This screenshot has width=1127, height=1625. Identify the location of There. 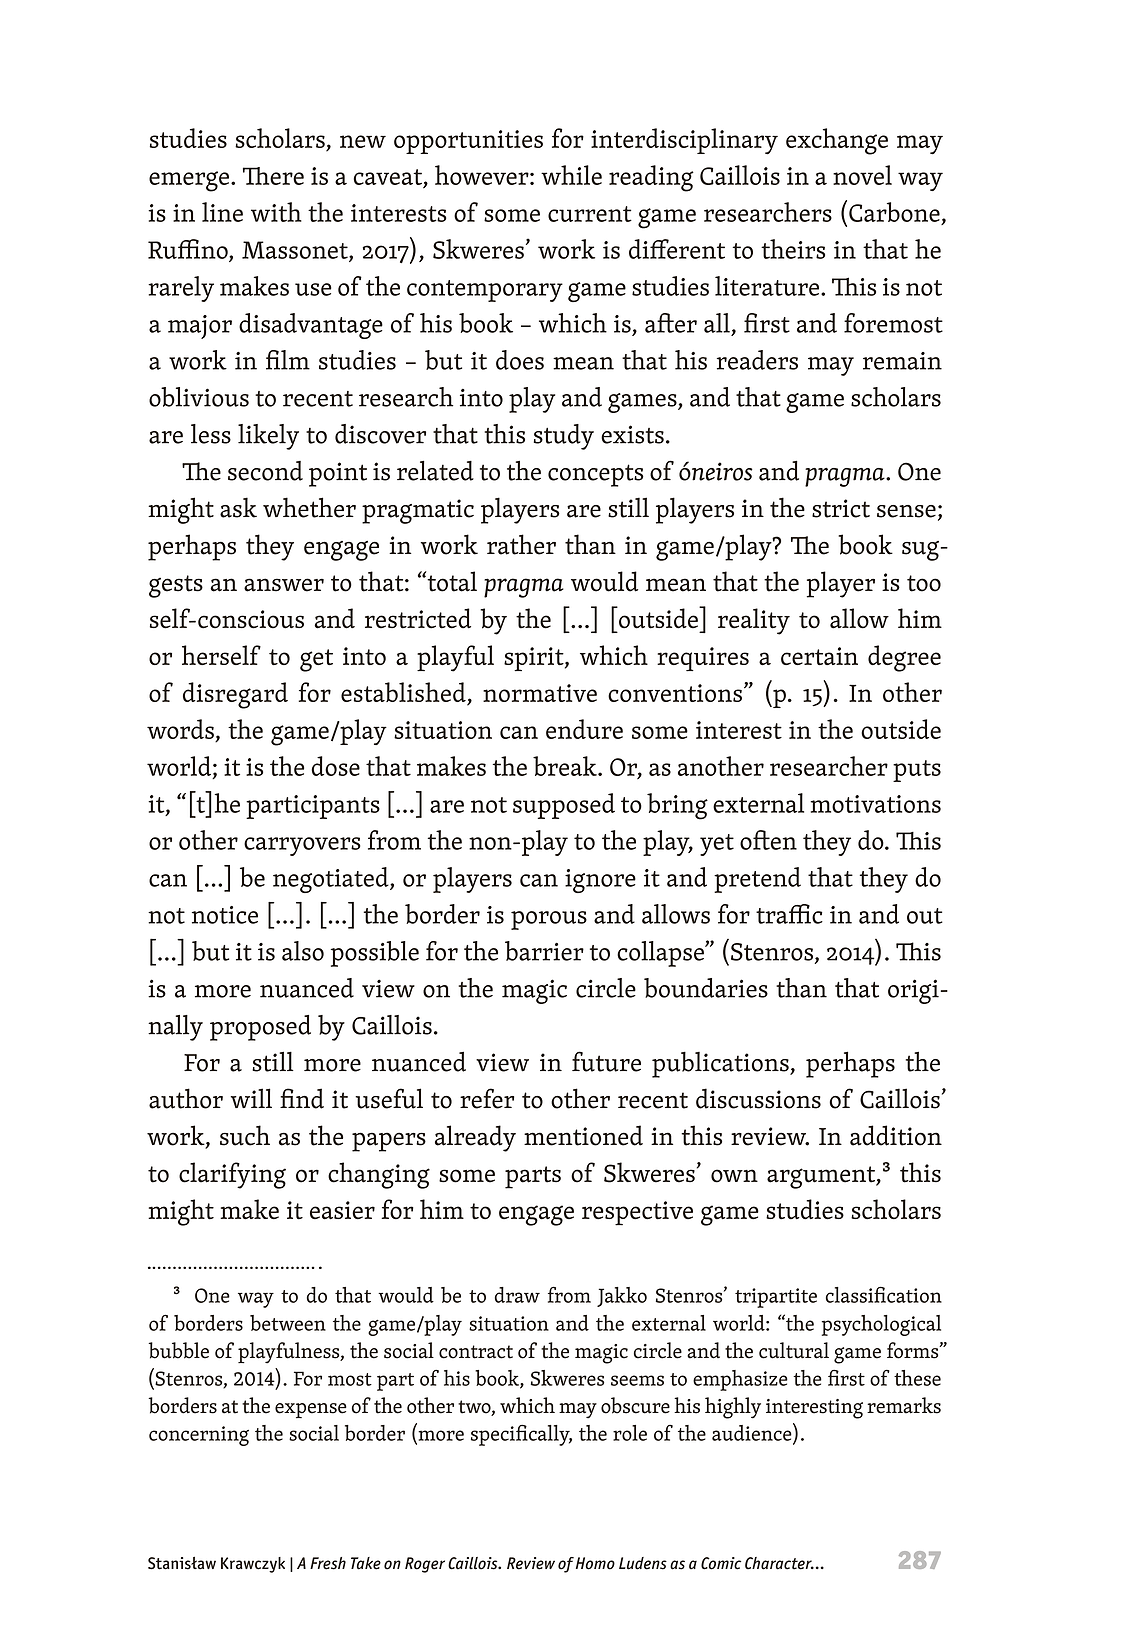
(273, 176).
